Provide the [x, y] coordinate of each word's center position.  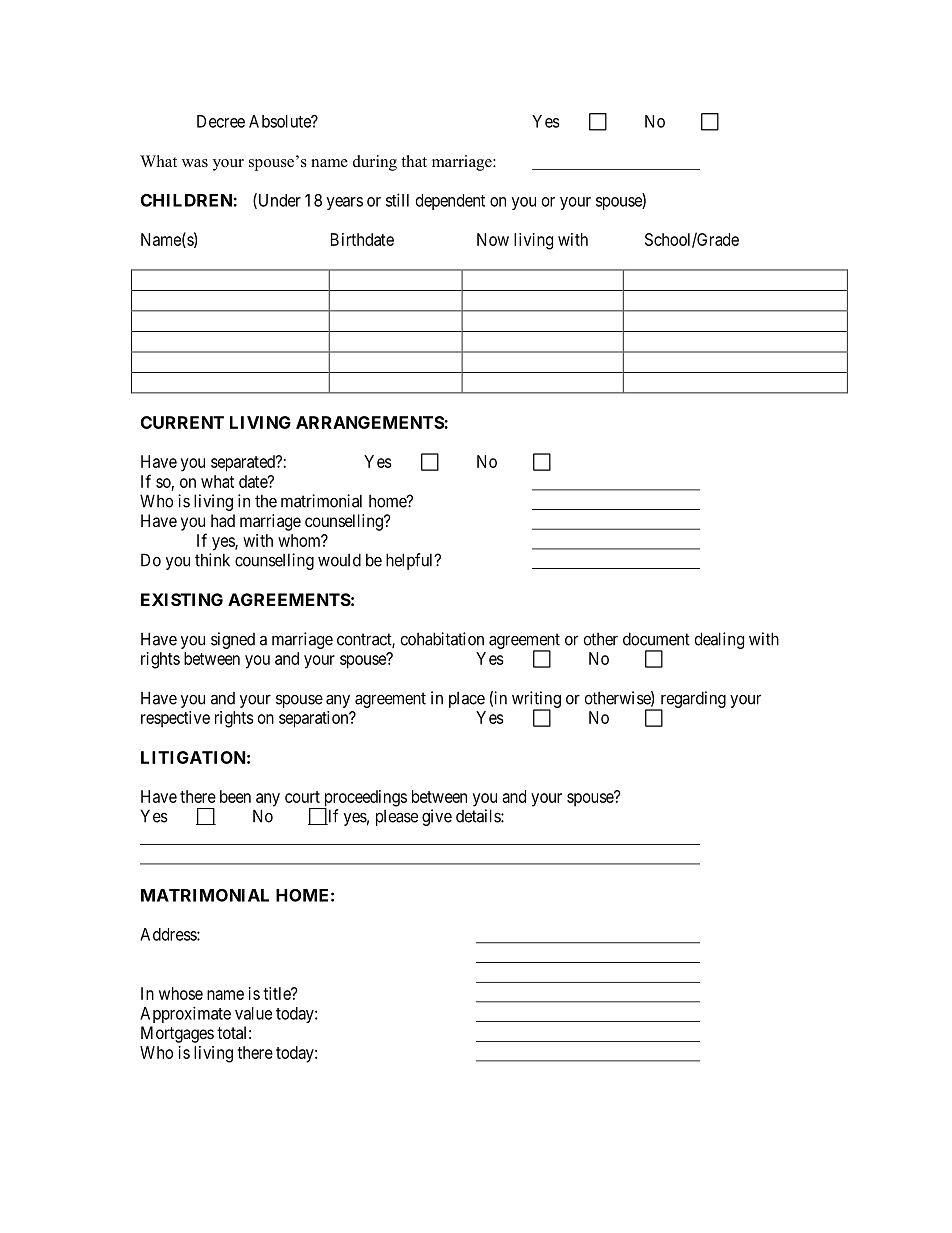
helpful [411, 561]
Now [493, 239]
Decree [221, 121]
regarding [692, 700]
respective [175, 719]
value [253, 1013]
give [437, 817]
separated [244, 463]
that [414, 161]
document [656, 639]
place [467, 700]
